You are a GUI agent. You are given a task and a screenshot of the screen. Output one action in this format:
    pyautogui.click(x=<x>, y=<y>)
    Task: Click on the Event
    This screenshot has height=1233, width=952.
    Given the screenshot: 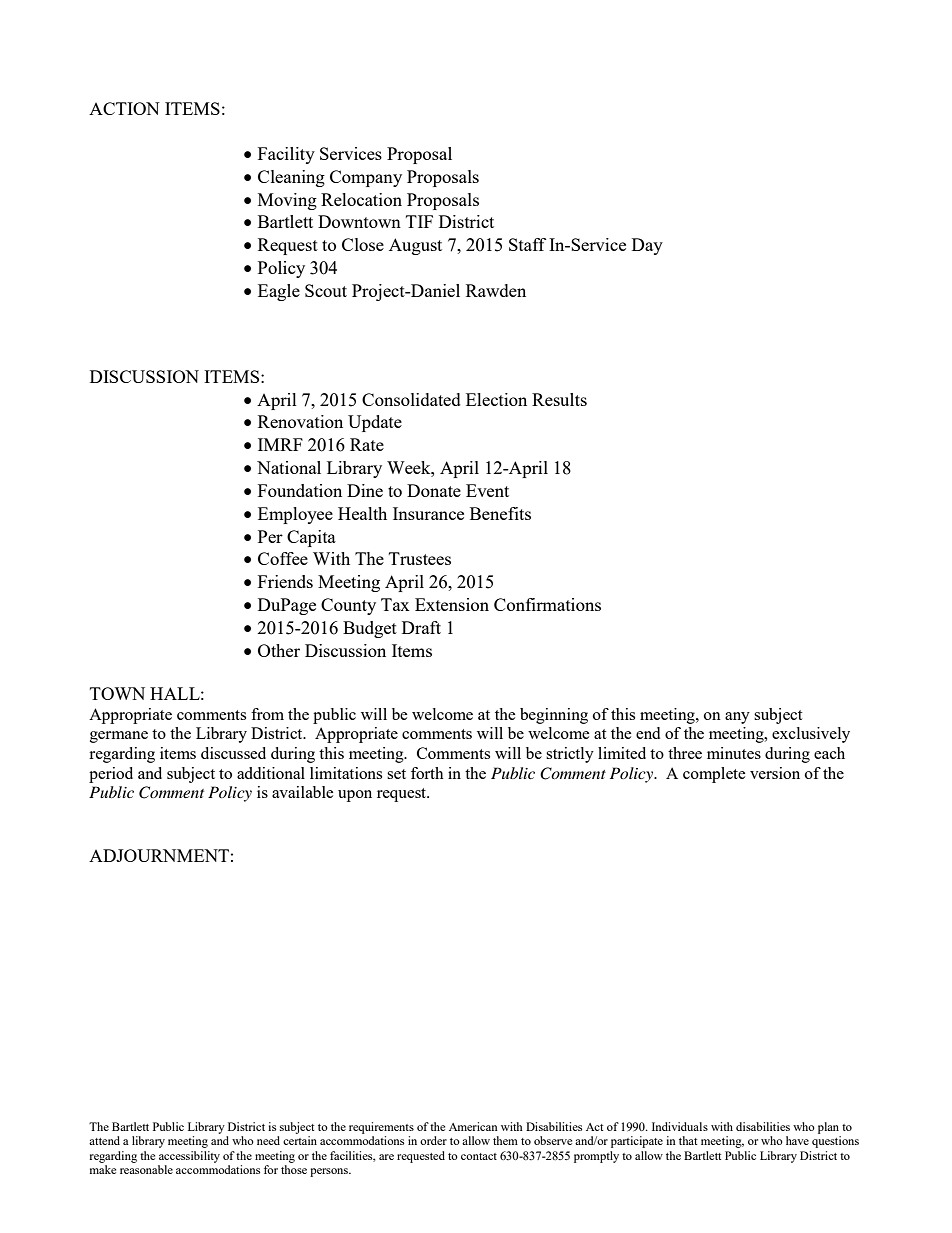 What is the action you would take?
    pyautogui.click(x=487, y=490)
